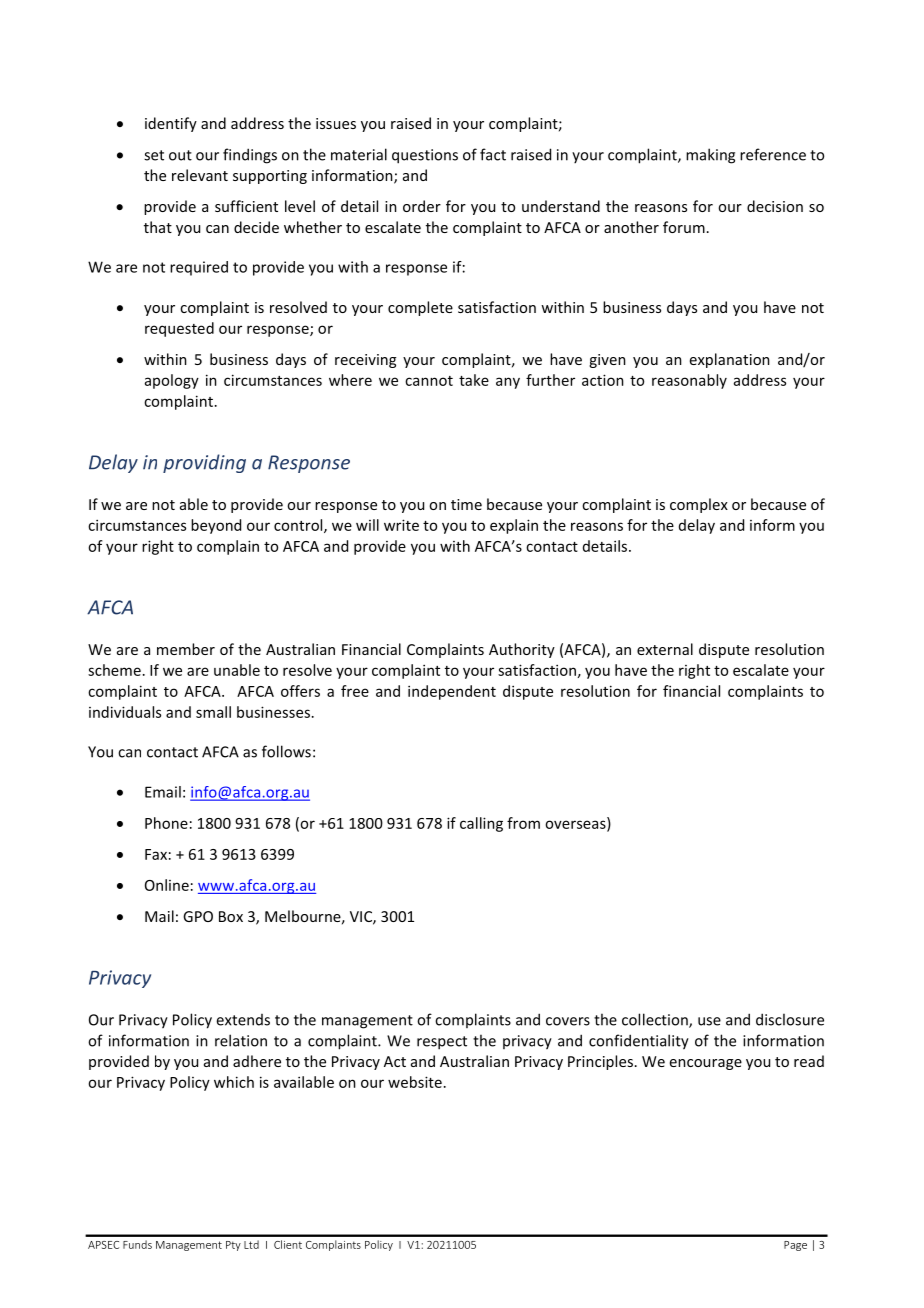 This screenshot has height=1308, width=924. What do you see at coordinates (514, 526) in the screenshot?
I see `explain` at bounding box center [514, 526].
